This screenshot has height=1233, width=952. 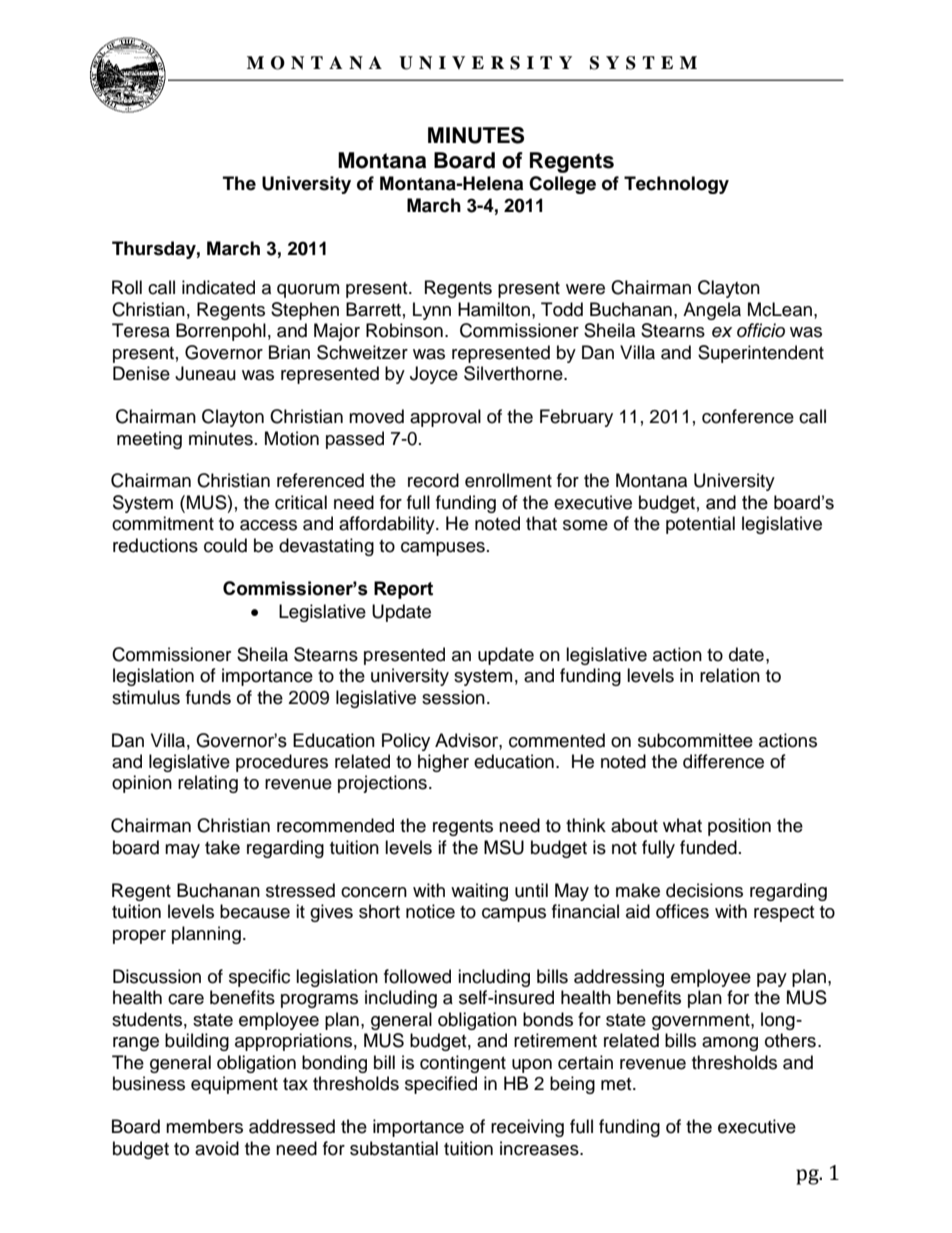 What do you see at coordinates (225, 545) in the screenshot?
I see `could` at bounding box center [225, 545].
